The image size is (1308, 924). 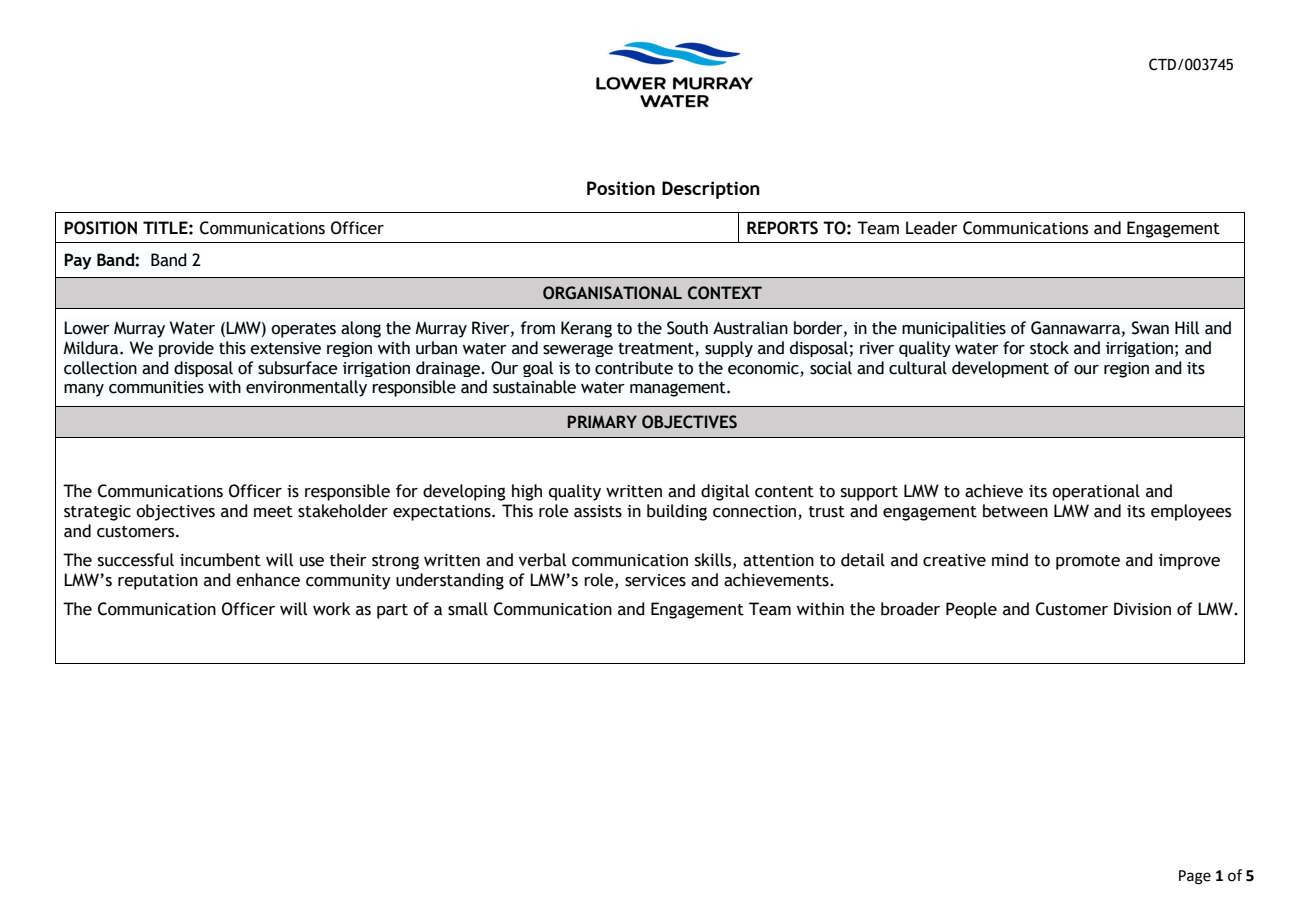 I want to click on Leader, so click(x=932, y=228).
